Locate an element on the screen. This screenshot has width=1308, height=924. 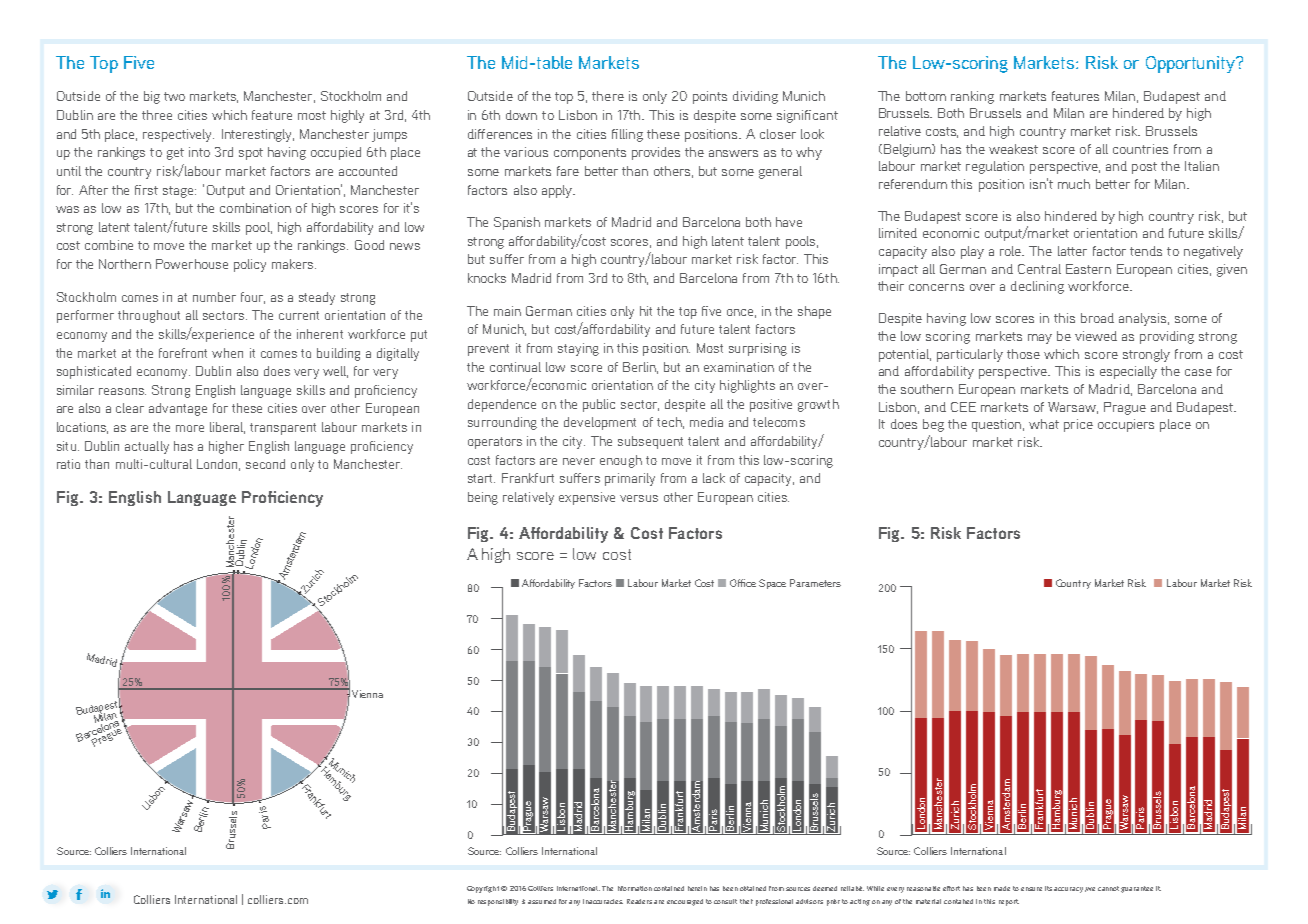
two is located at coordinates (174, 96).
